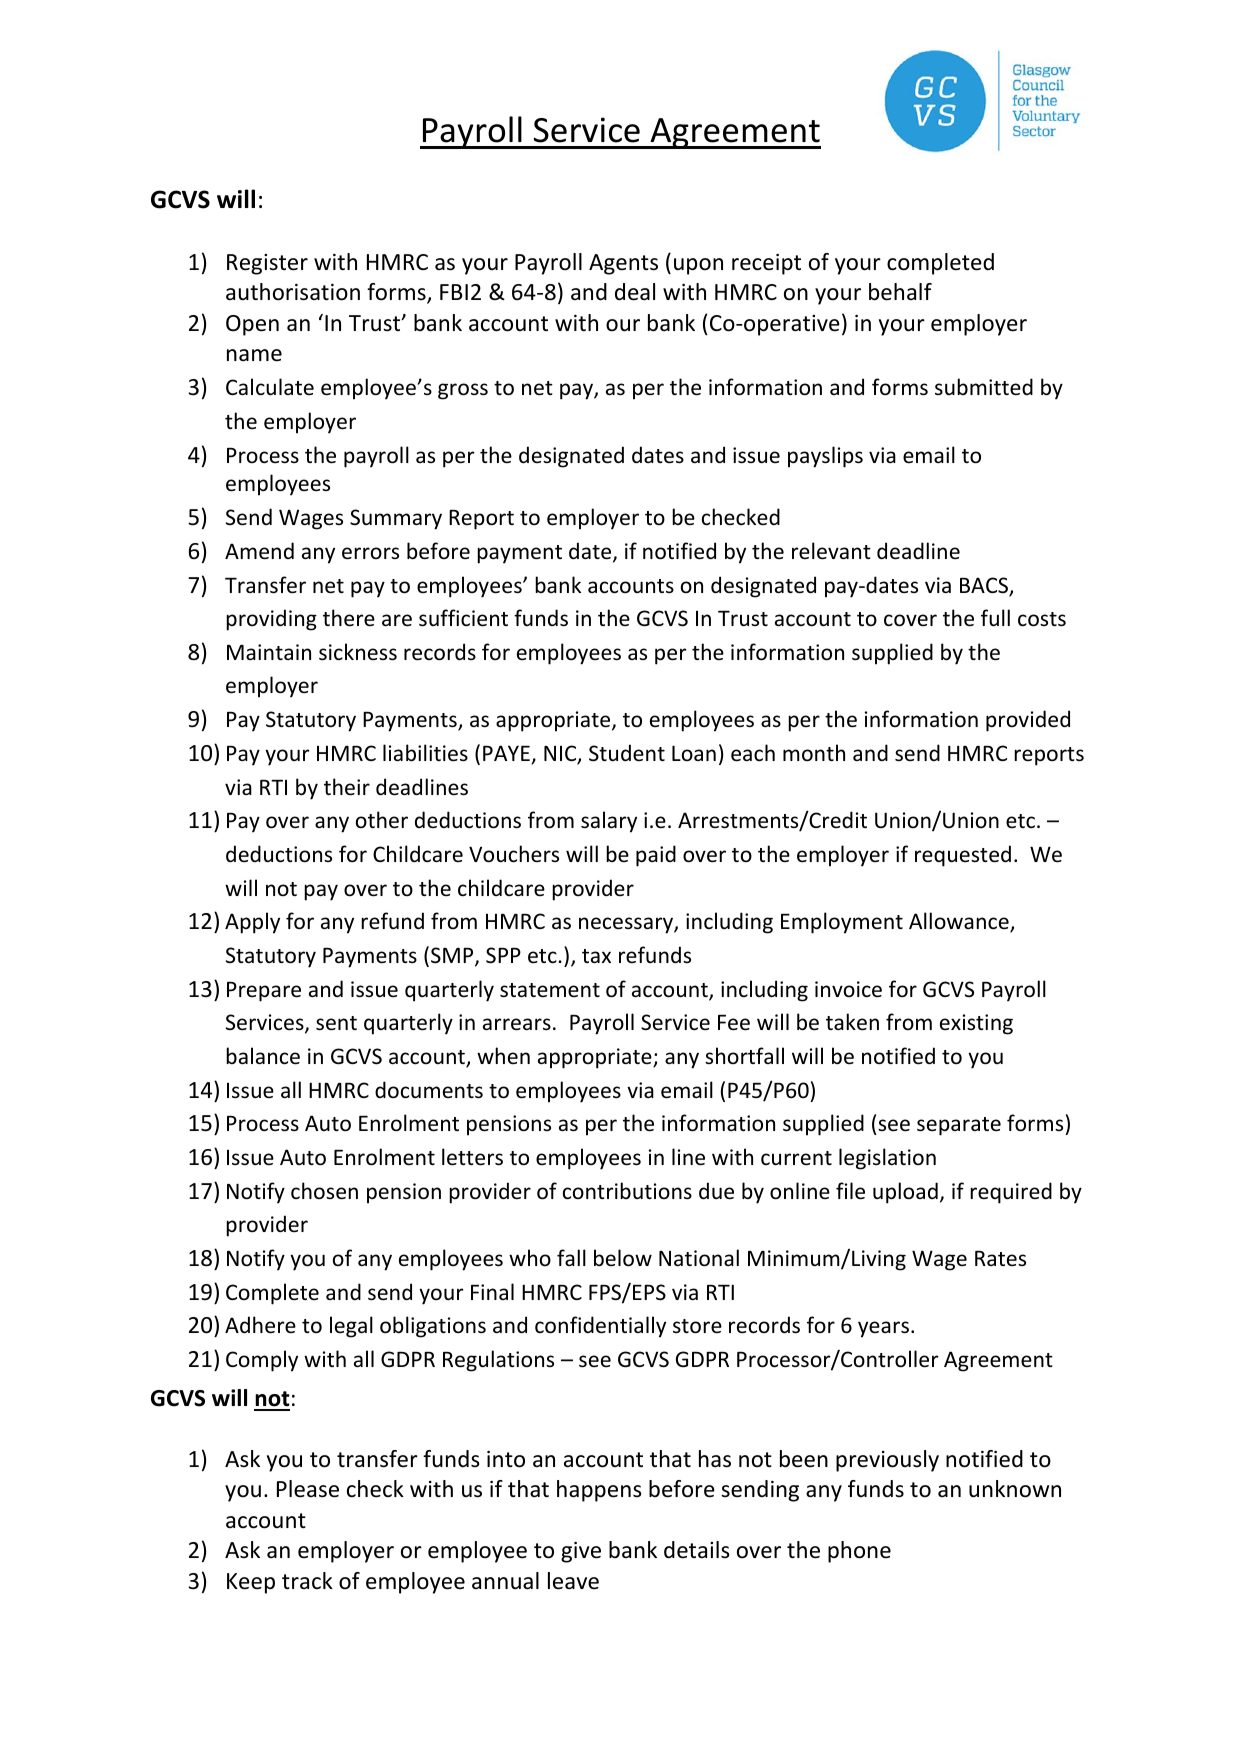 This image has width=1241, height=1756. What do you see at coordinates (596, 956) in the image?
I see `tax` at bounding box center [596, 956].
